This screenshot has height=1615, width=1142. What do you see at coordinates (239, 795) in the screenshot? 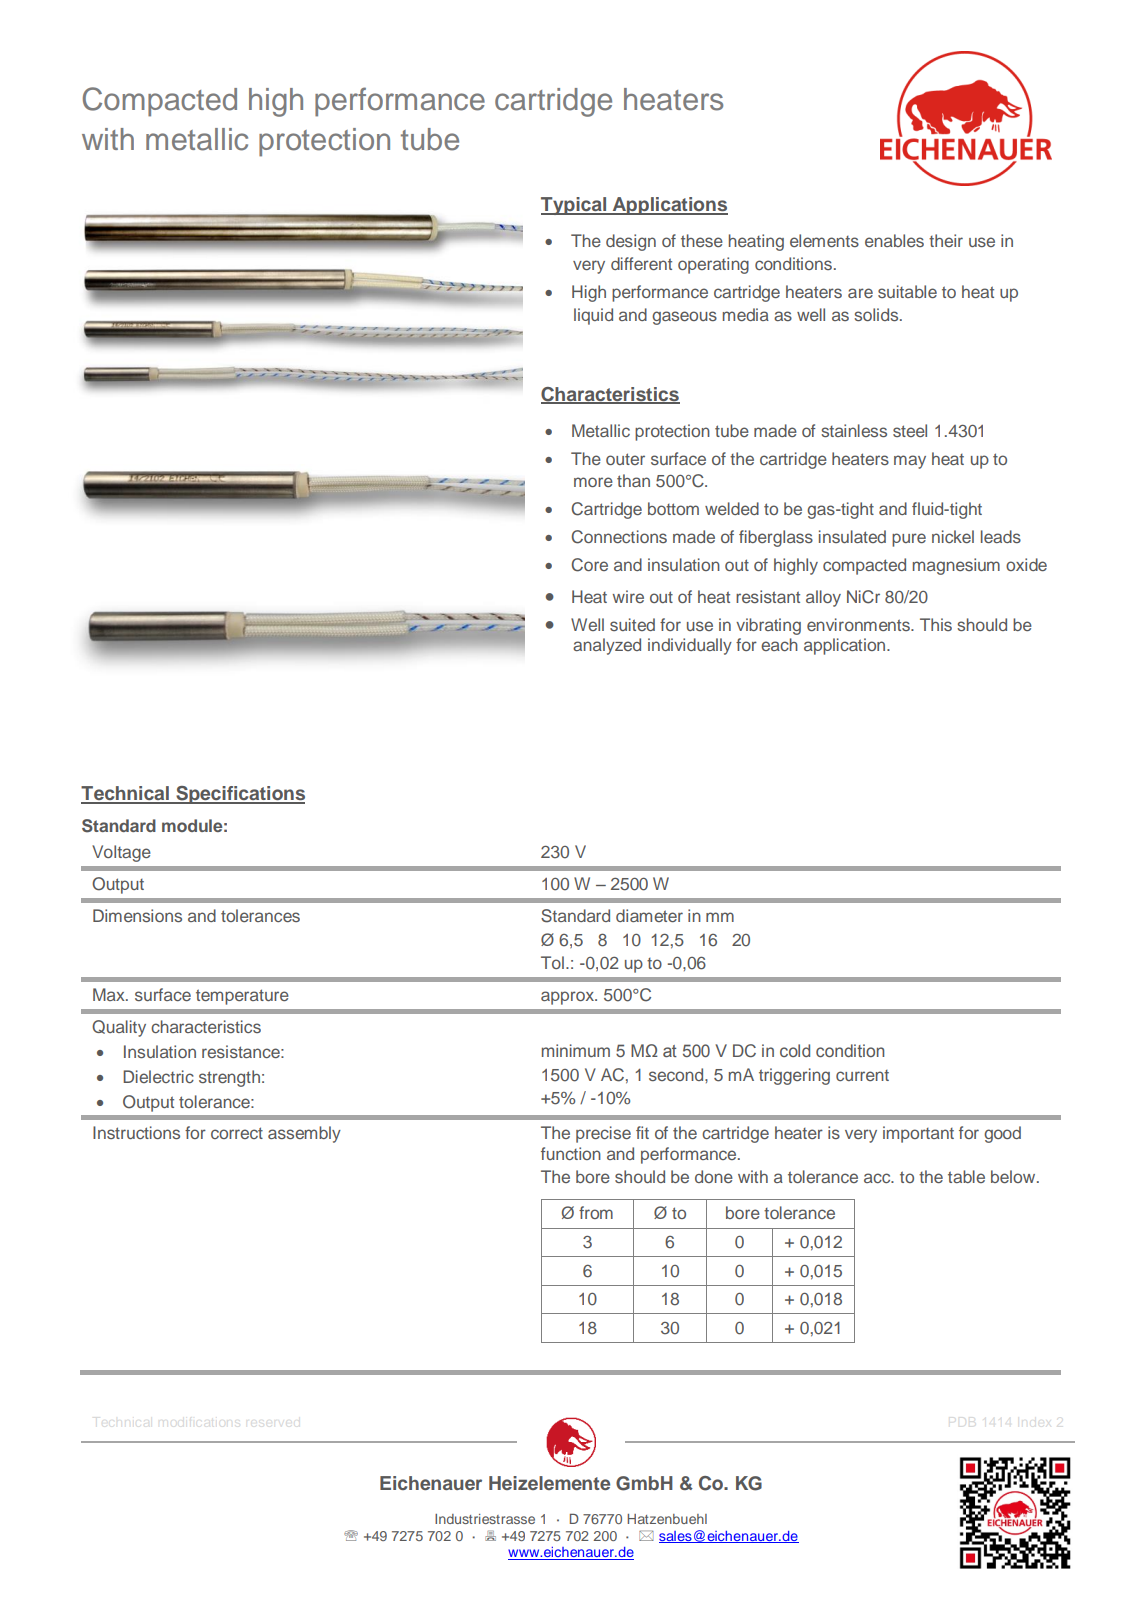
I see `Specifications` at bounding box center [239, 795].
